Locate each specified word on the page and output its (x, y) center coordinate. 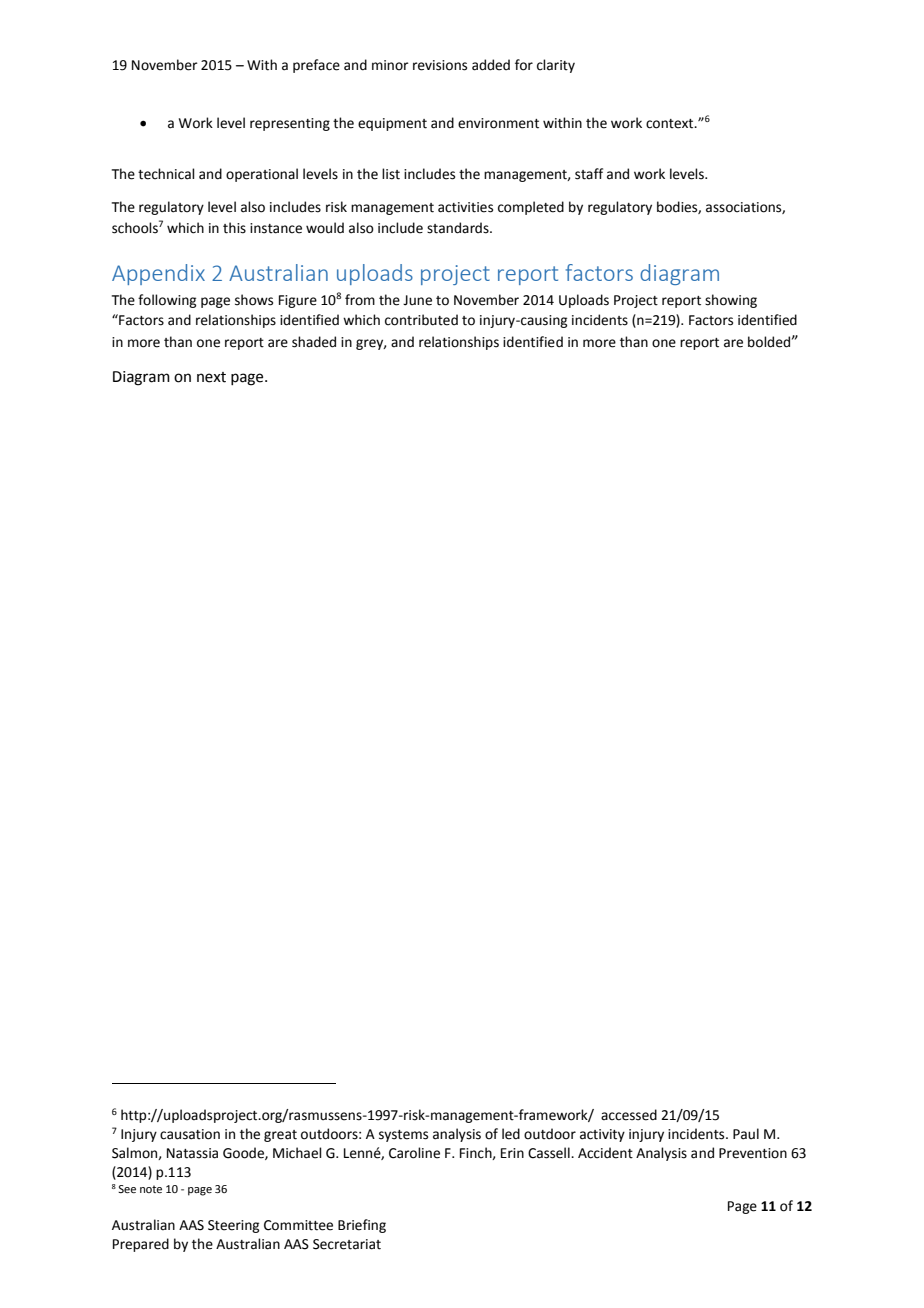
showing (731, 301)
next (211, 377)
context (671, 124)
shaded (314, 342)
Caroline (414, 1153)
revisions (440, 65)
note (151, 1189)
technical (166, 174)
